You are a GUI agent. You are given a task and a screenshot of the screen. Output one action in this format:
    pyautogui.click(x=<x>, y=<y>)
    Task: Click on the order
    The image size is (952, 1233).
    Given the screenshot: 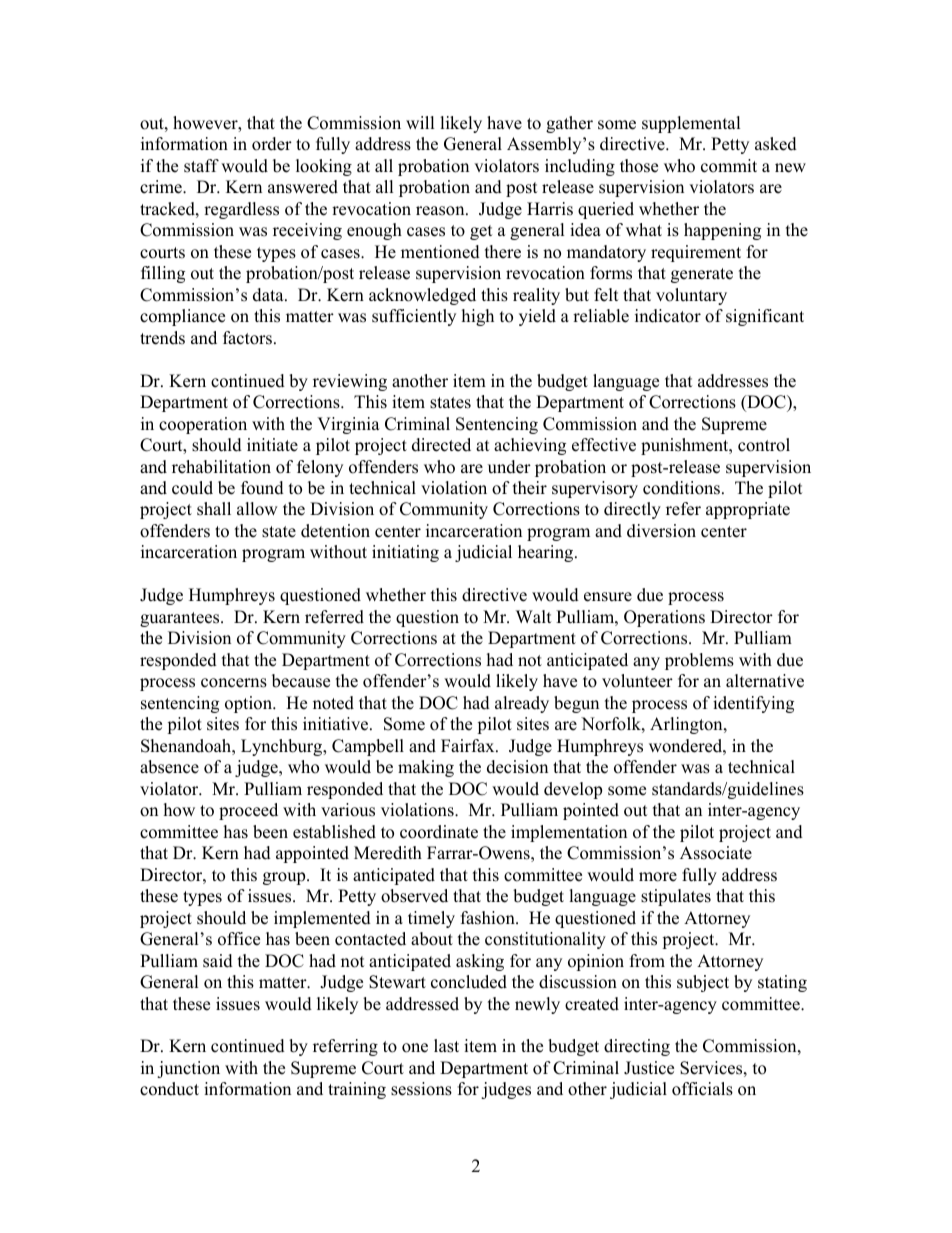 What is the action you would take?
    pyautogui.click(x=272, y=144)
